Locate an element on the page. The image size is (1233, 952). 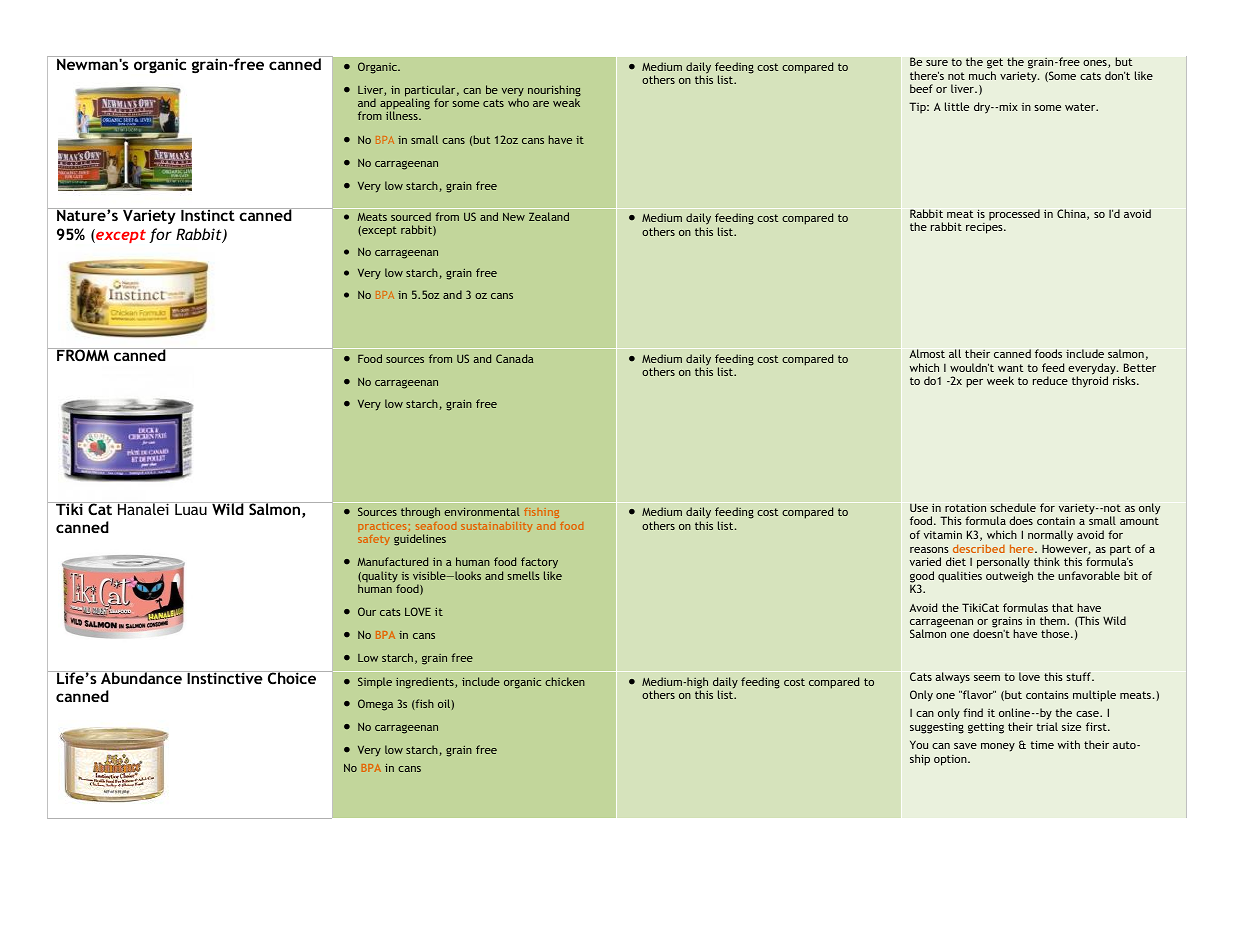
Almost is located at coordinates (927, 353).
